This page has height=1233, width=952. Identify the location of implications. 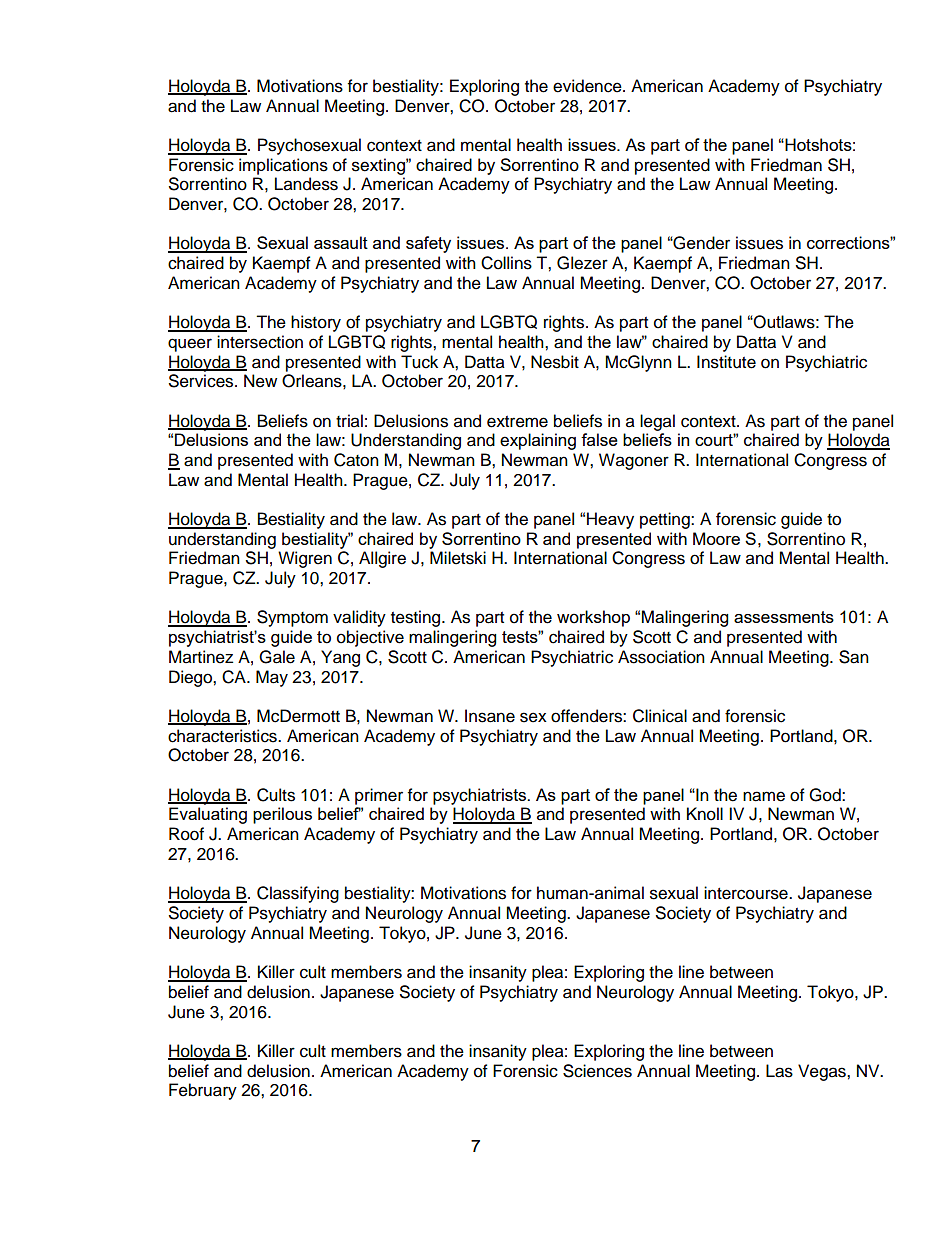
(283, 166).
